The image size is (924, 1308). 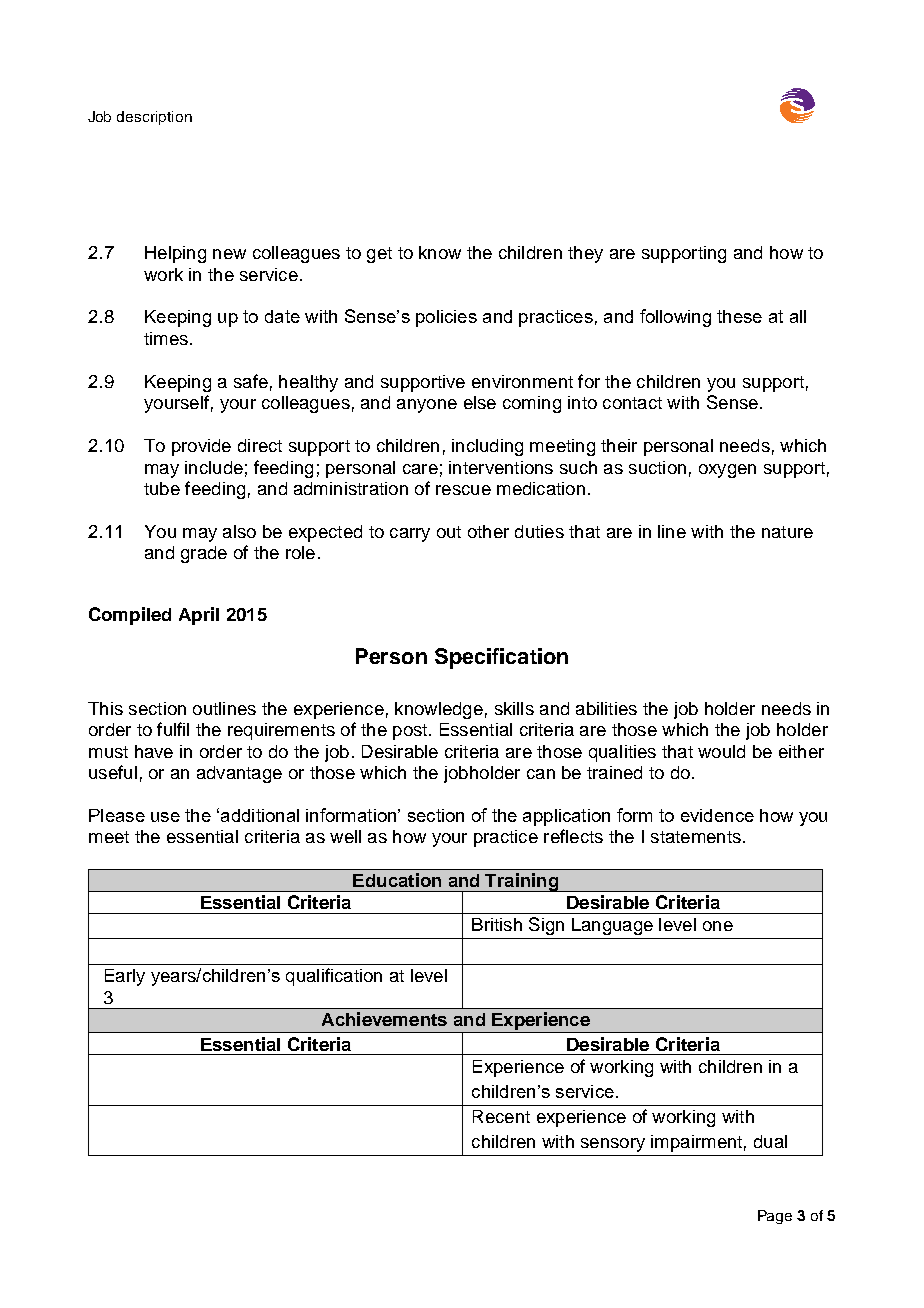 I want to click on they, so click(x=585, y=254).
